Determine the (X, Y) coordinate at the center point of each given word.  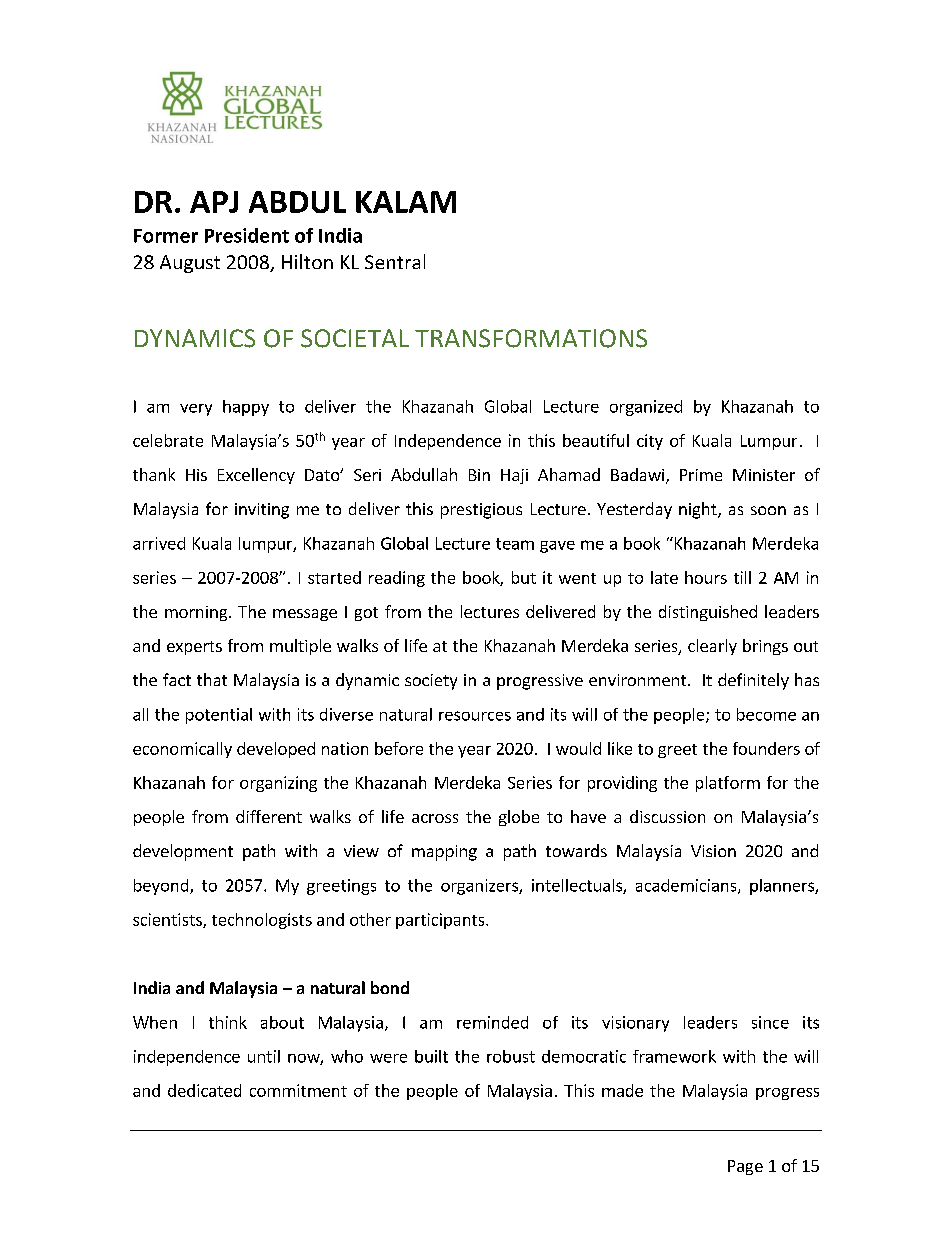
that (212, 679)
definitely (753, 681)
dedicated (204, 1090)
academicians (687, 886)
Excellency (256, 476)
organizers (480, 887)
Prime (701, 475)
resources (475, 716)
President (247, 235)
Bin (479, 475)
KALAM (406, 202)
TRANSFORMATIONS (531, 338)
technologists (262, 921)
